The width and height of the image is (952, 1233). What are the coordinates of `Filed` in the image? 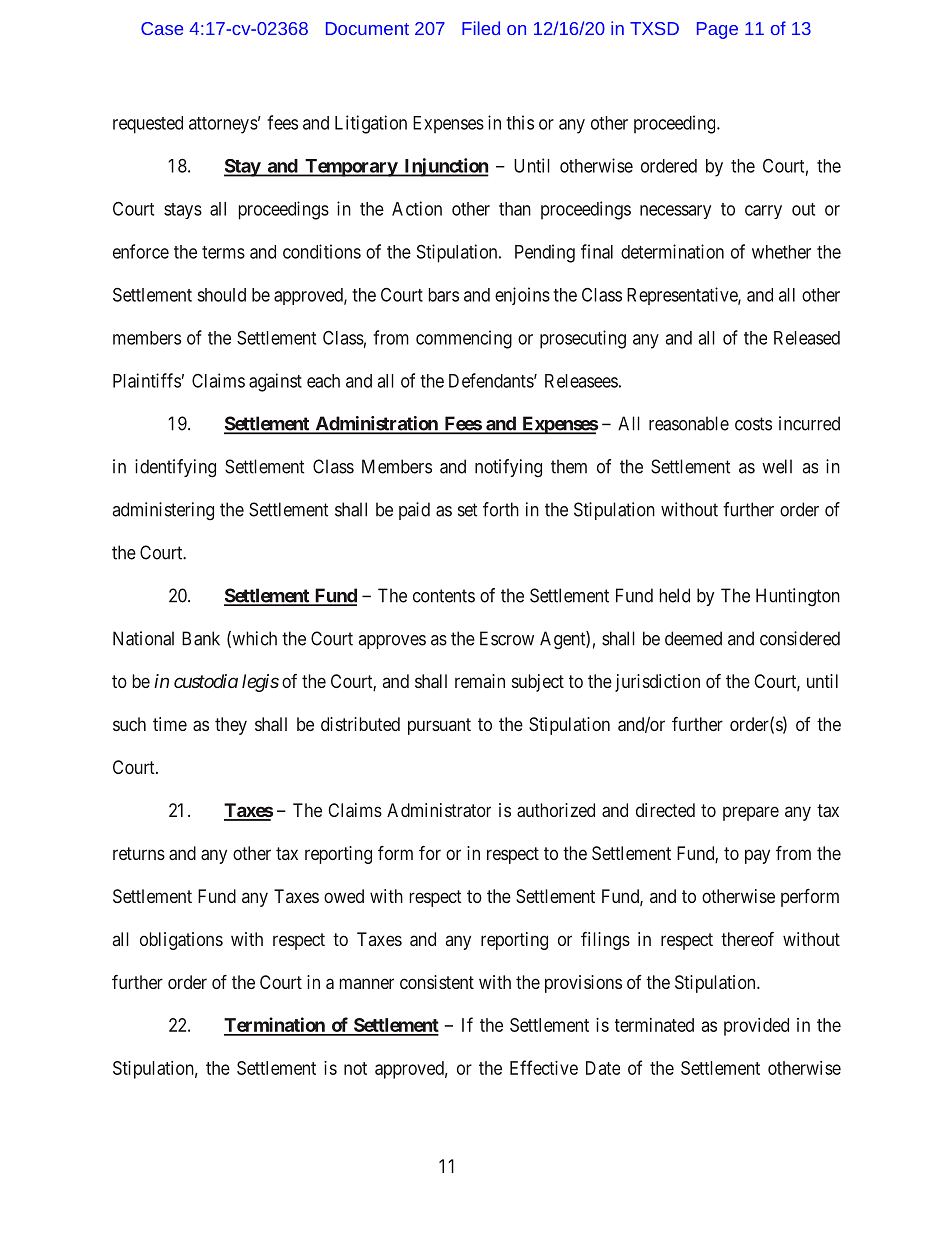 It's located at (481, 28).
